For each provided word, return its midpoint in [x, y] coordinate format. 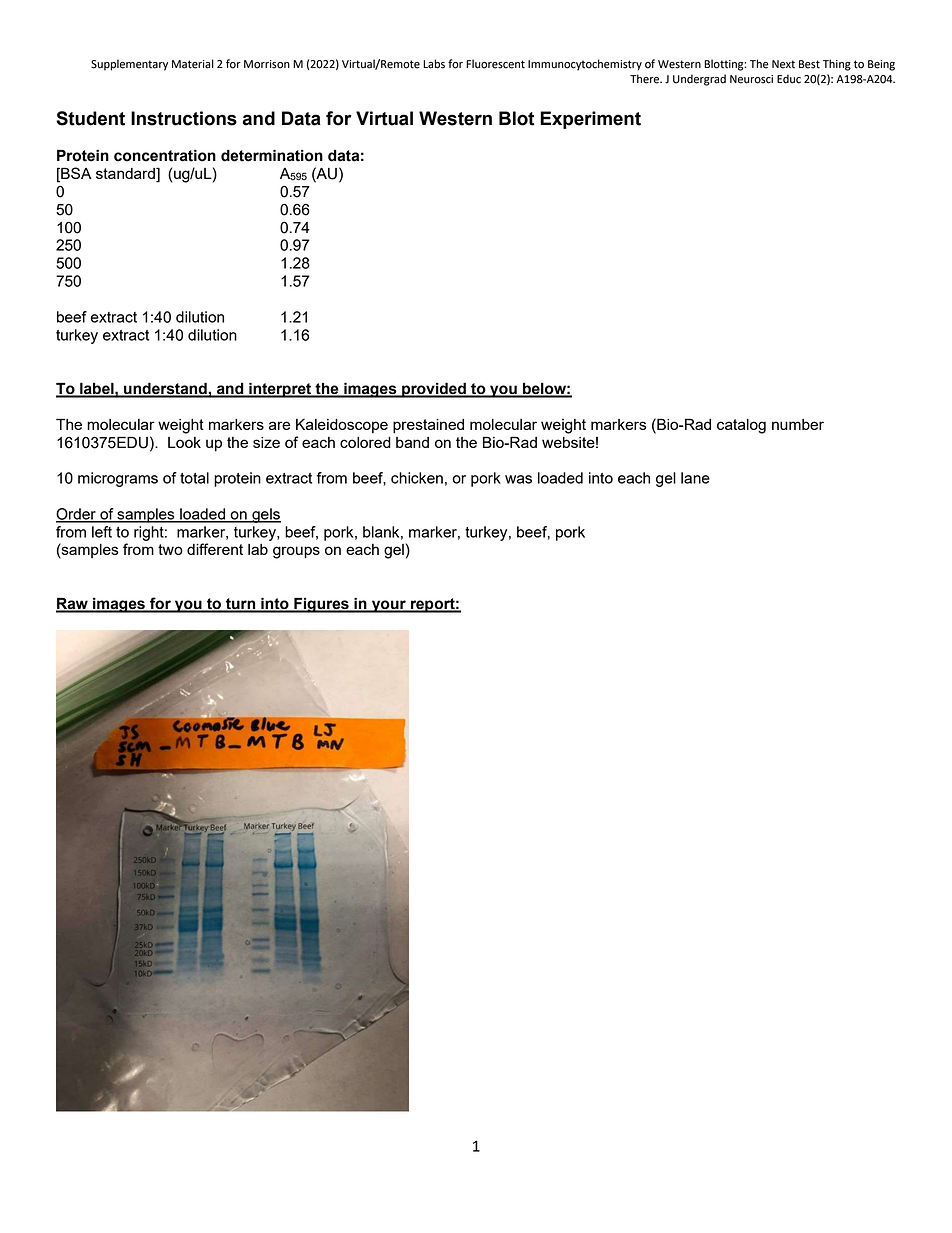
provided [434, 390]
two [170, 549]
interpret [280, 390]
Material [193, 64]
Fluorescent [495, 64]
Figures [321, 605]
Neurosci [751, 79]
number [798, 424]
